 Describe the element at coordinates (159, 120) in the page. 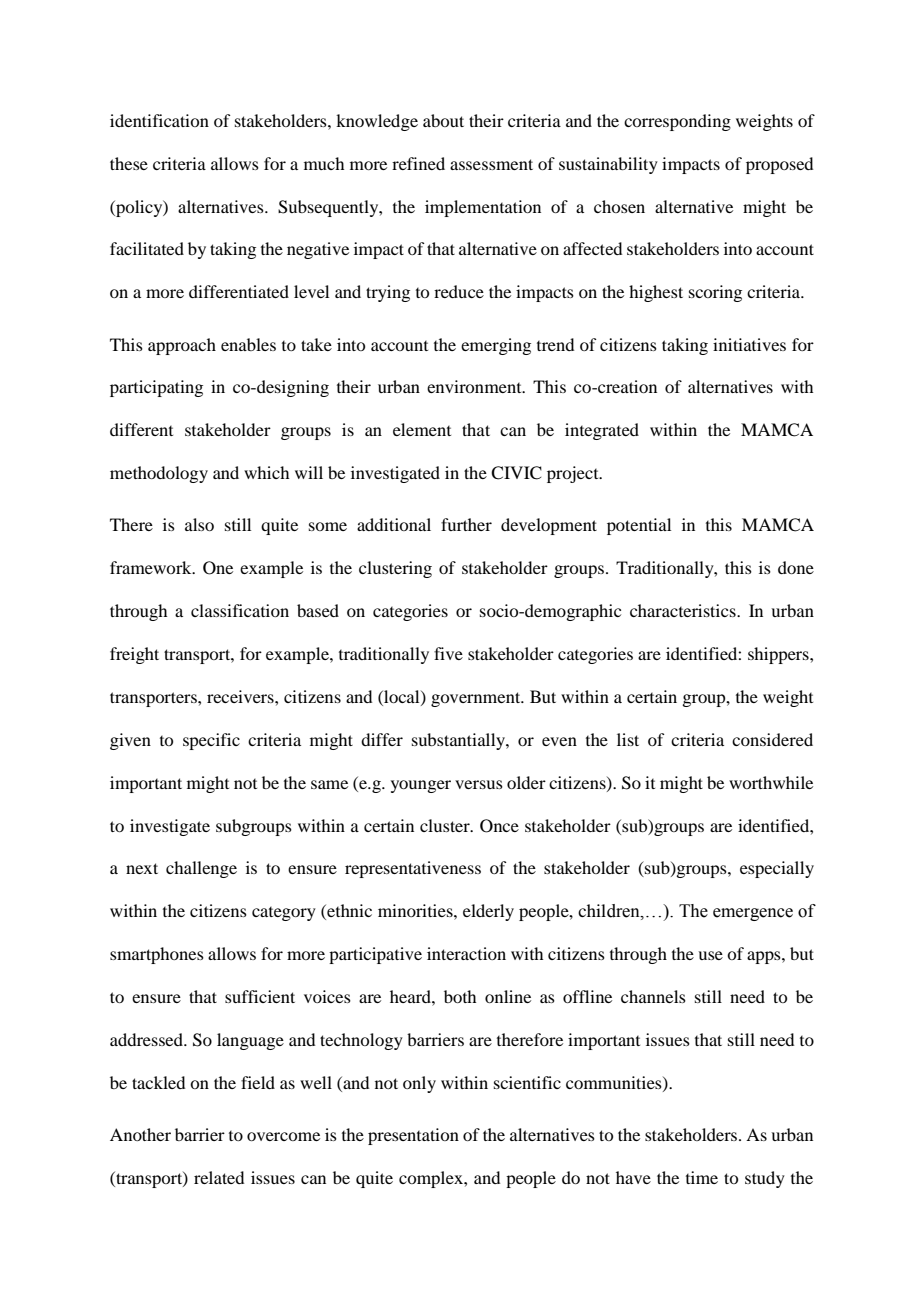

I see `identification` at that location.
